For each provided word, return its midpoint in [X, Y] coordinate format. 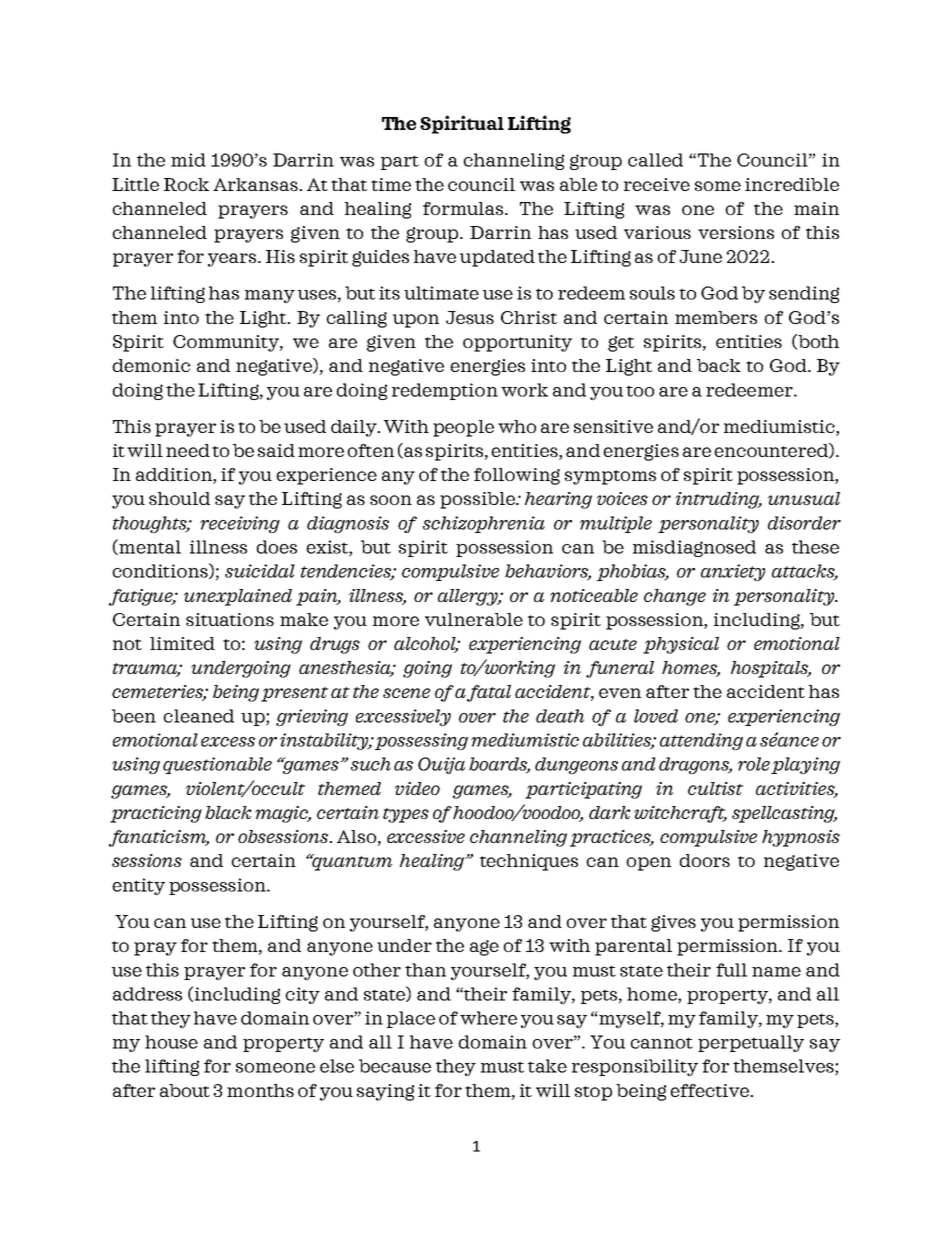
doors [704, 860]
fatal [489, 693]
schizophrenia [484, 524]
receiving [240, 524]
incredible [792, 184]
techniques [529, 862]
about [185, 1090]
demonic [151, 365]
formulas [463, 208]
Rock [186, 184]
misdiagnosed [694, 548]
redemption [445, 391]
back [719, 365]
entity [138, 886]
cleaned [198, 716]
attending [701, 741]
